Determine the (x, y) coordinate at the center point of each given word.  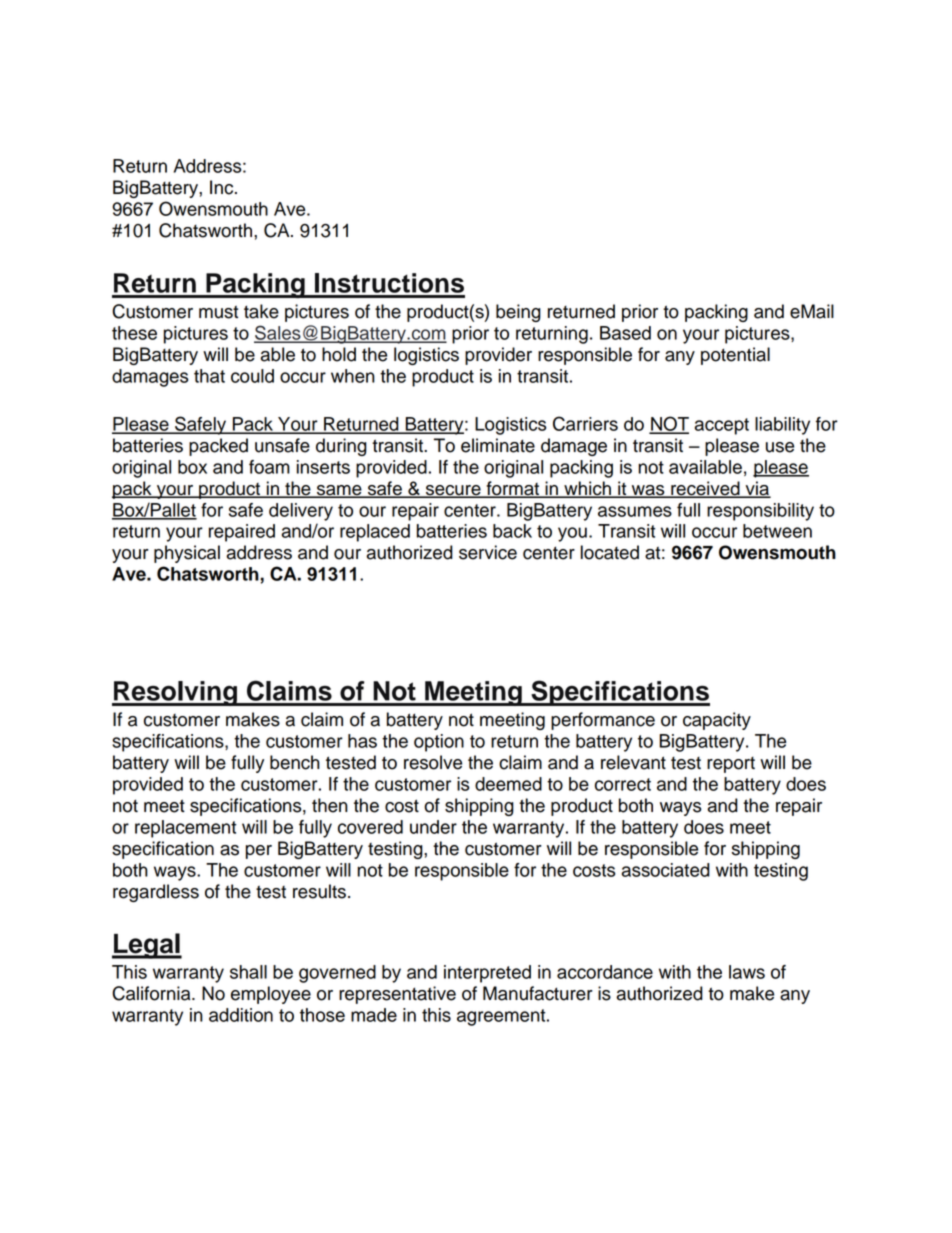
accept (722, 426)
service (488, 552)
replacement (185, 829)
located (610, 552)
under (433, 827)
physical (187, 554)
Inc (223, 187)
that (209, 376)
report (731, 765)
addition (241, 1015)
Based (625, 333)
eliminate (498, 445)
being (518, 313)
